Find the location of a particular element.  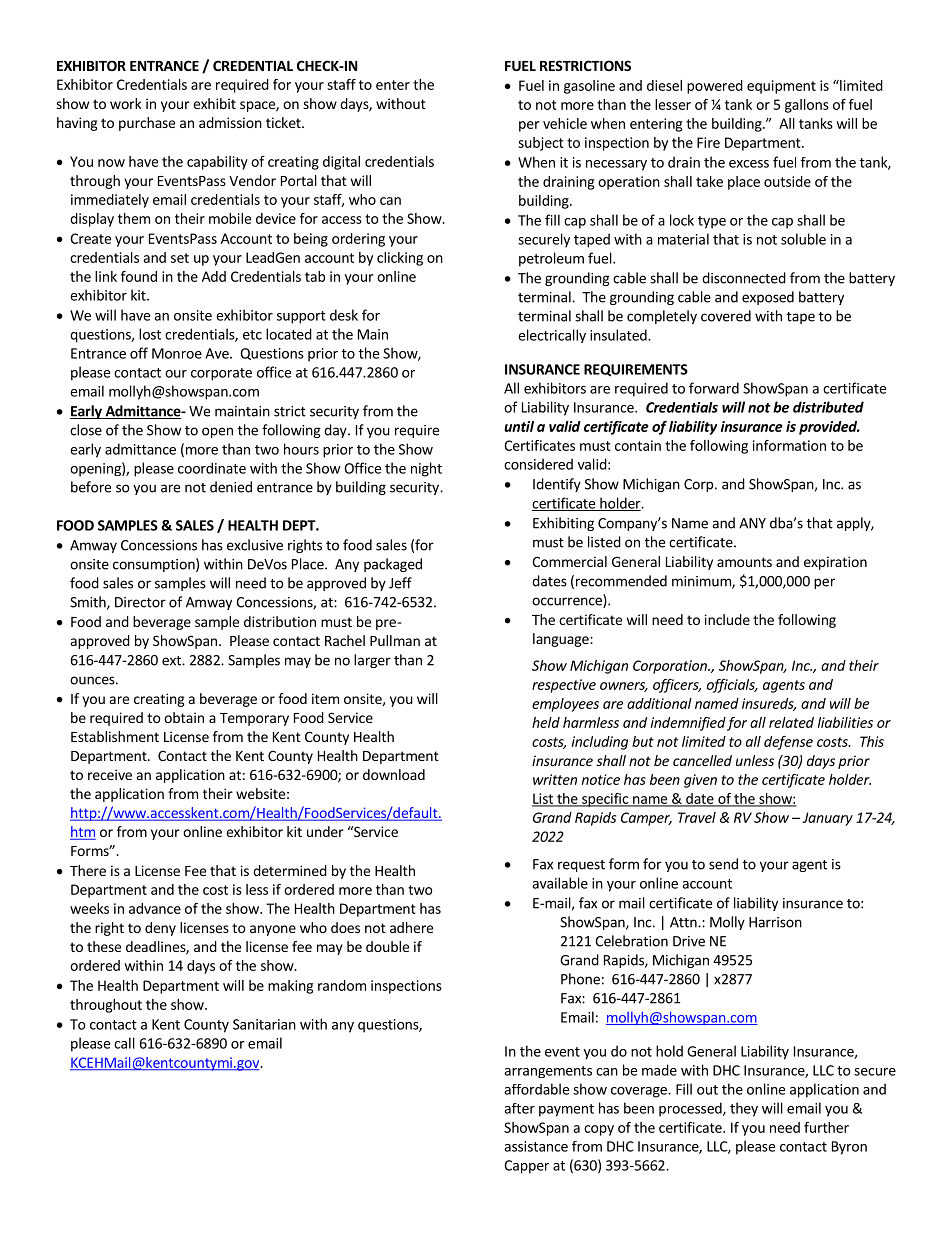

receive is located at coordinates (110, 774).
